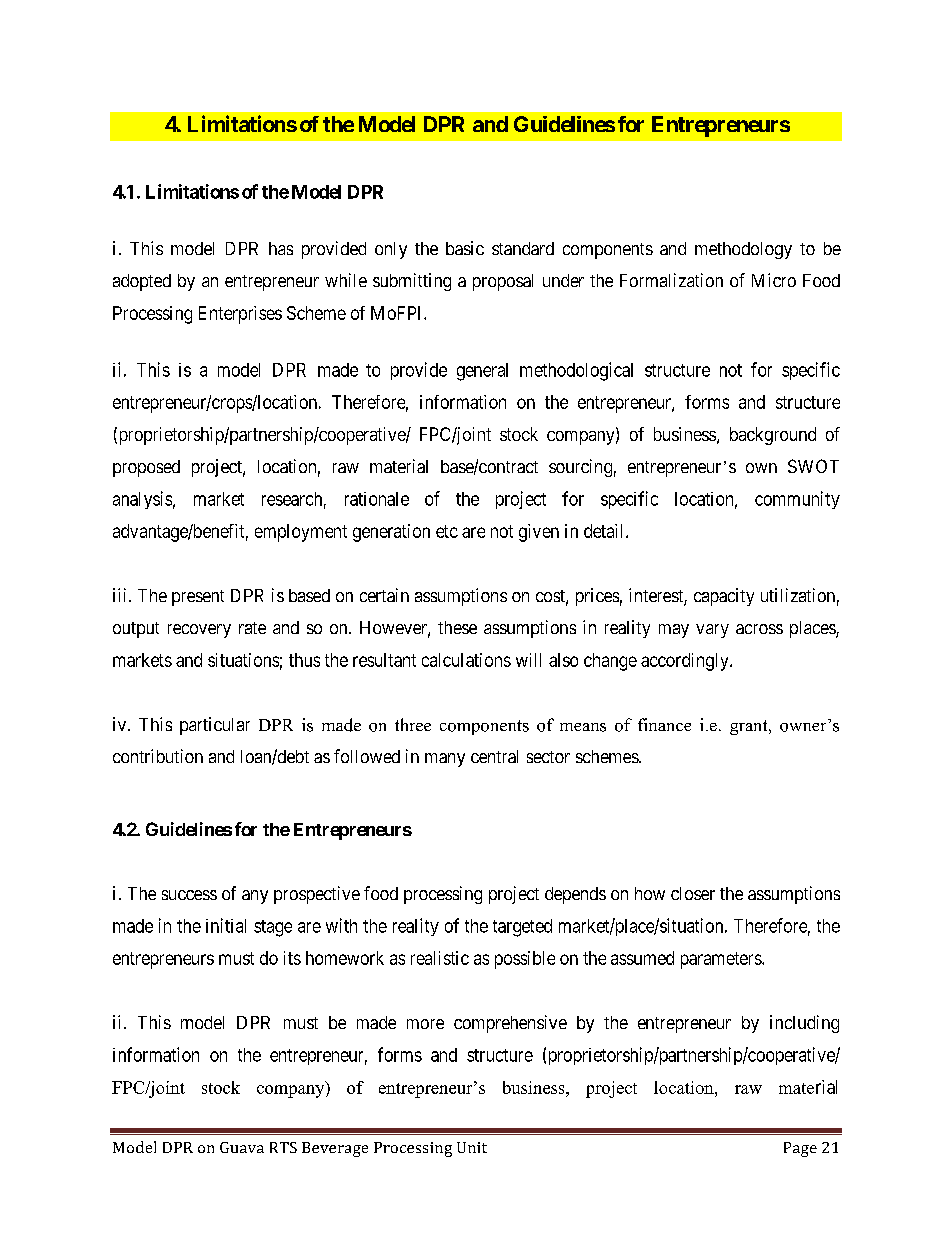 The height and width of the screenshot is (1233, 952). I want to click on methodology, so click(743, 250).
